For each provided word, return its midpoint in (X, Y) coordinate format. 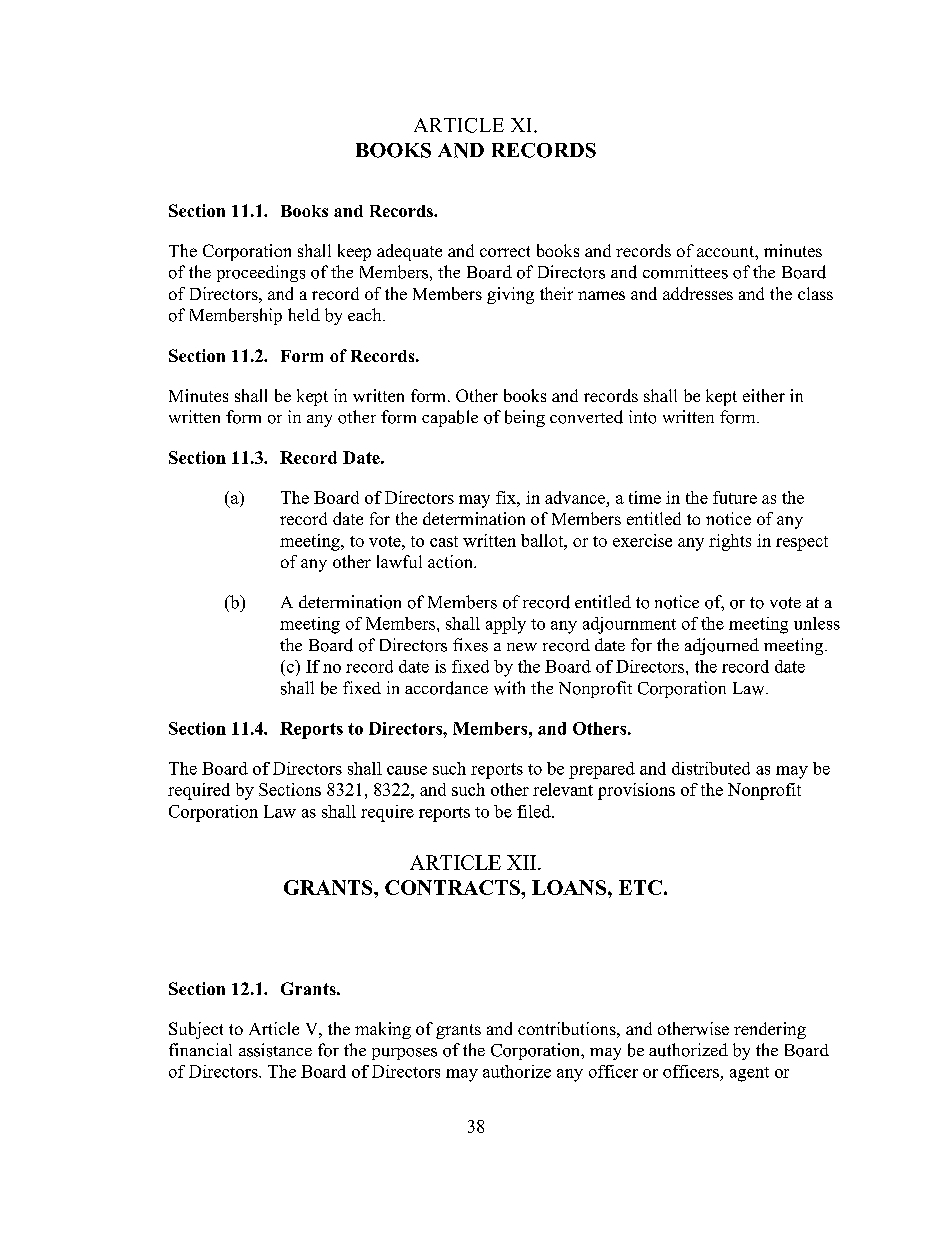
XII (523, 862)
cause (407, 770)
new (522, 647)
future (735, 497)
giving (510, 295)
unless (817, 623)
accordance (446, 688)
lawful (399, 561)
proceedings (261, 273)
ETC (640, 887)
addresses (698, 293)
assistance (275, 1050)
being (525, 418)
